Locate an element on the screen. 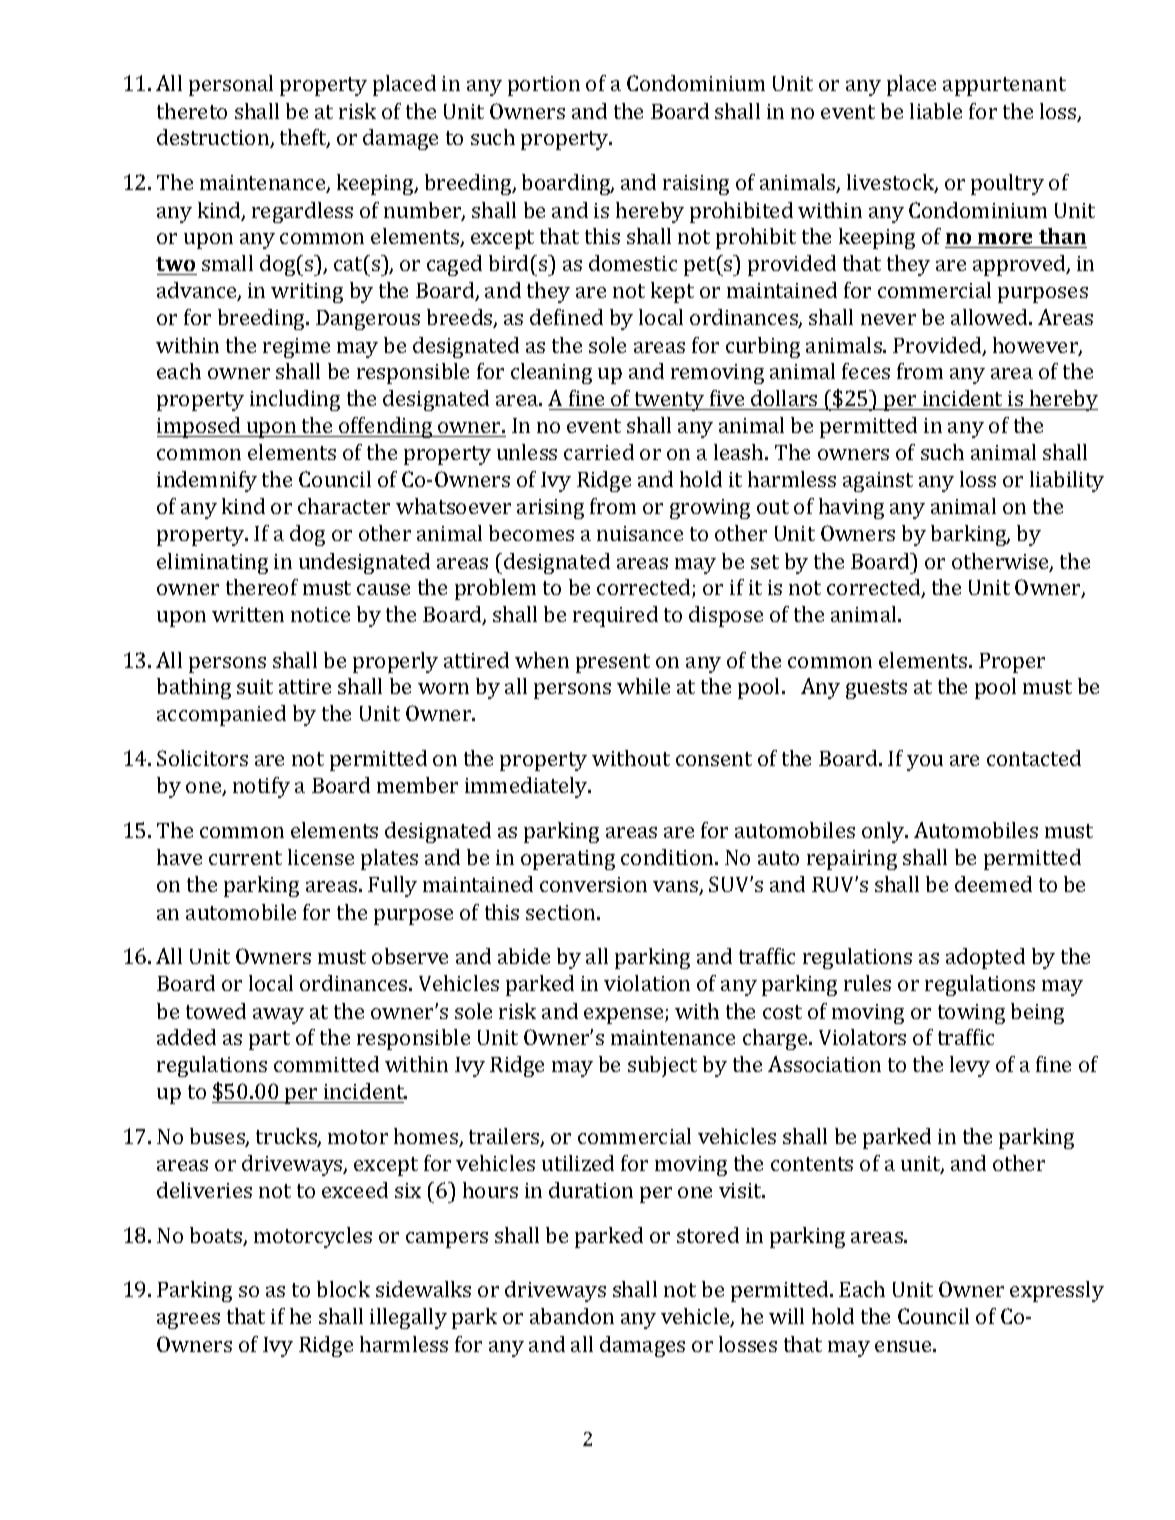  thereof is located at coordinates (262, 587).
